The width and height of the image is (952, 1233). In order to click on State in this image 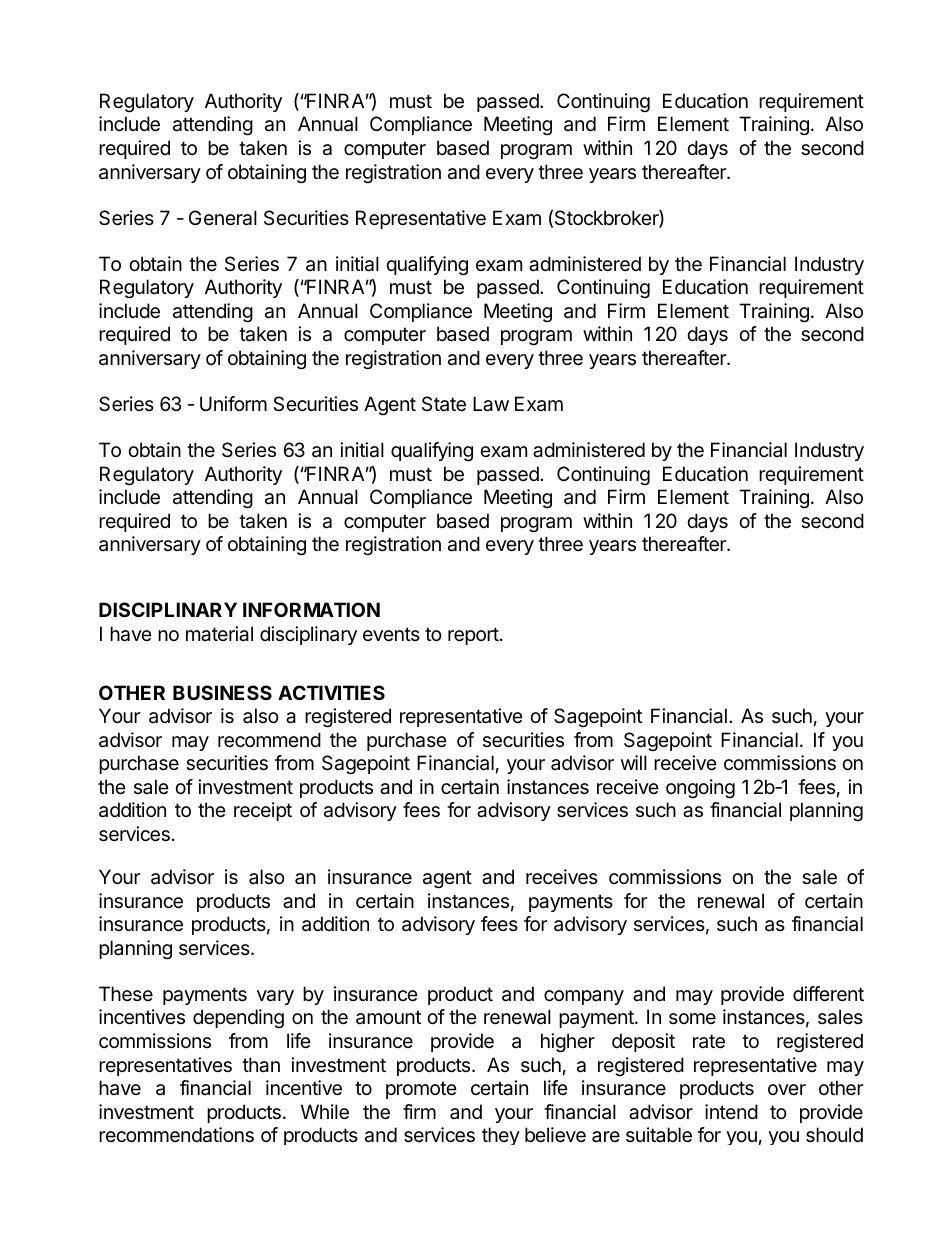, I will do `click(444, 404)`.
